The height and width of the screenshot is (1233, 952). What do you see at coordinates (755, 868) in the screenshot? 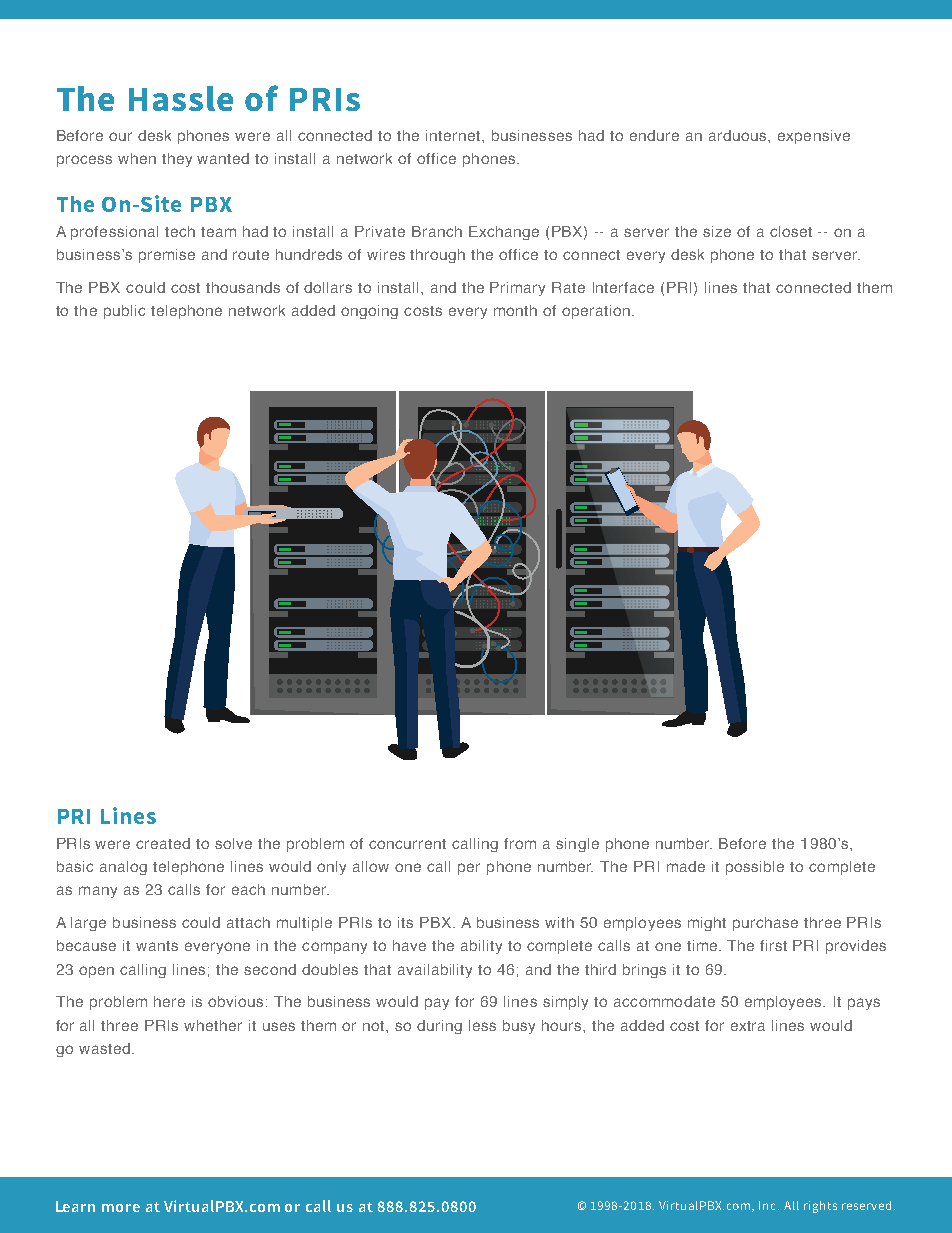
I see `possible` at bounding box center [755, 868].
